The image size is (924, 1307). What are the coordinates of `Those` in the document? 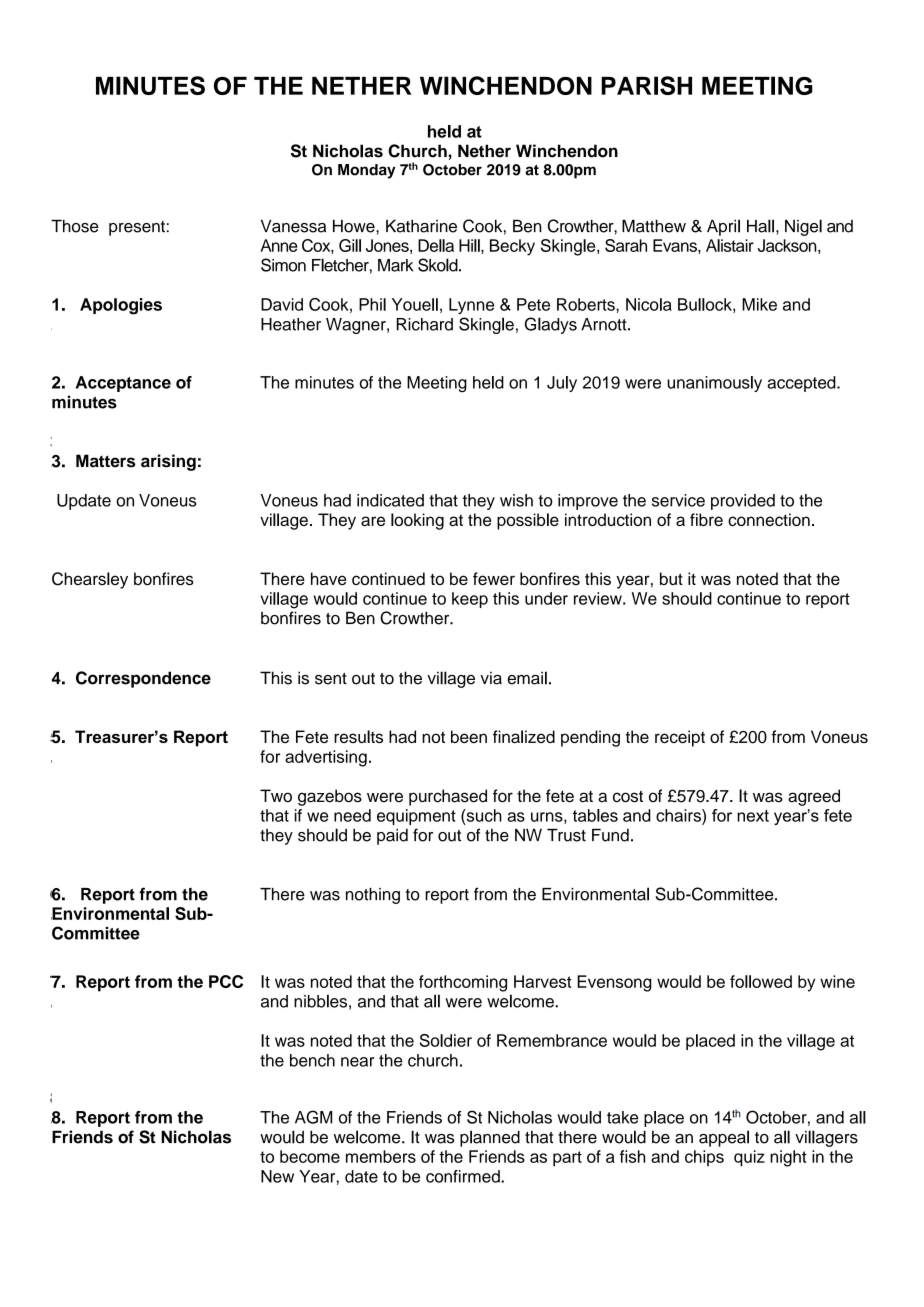 It's located at (75, 226).
